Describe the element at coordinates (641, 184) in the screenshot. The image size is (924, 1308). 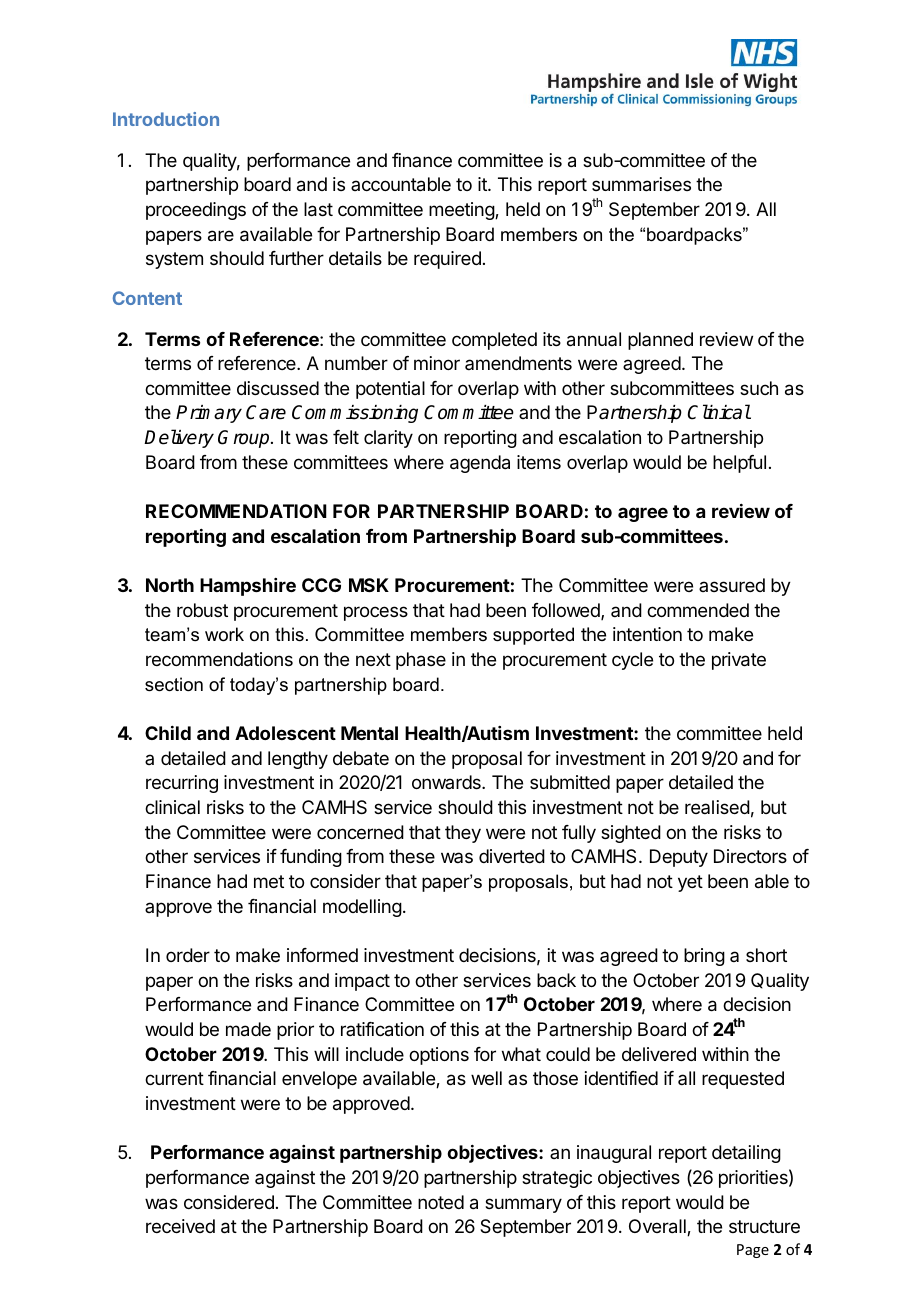
I see `summarises` at that location.
